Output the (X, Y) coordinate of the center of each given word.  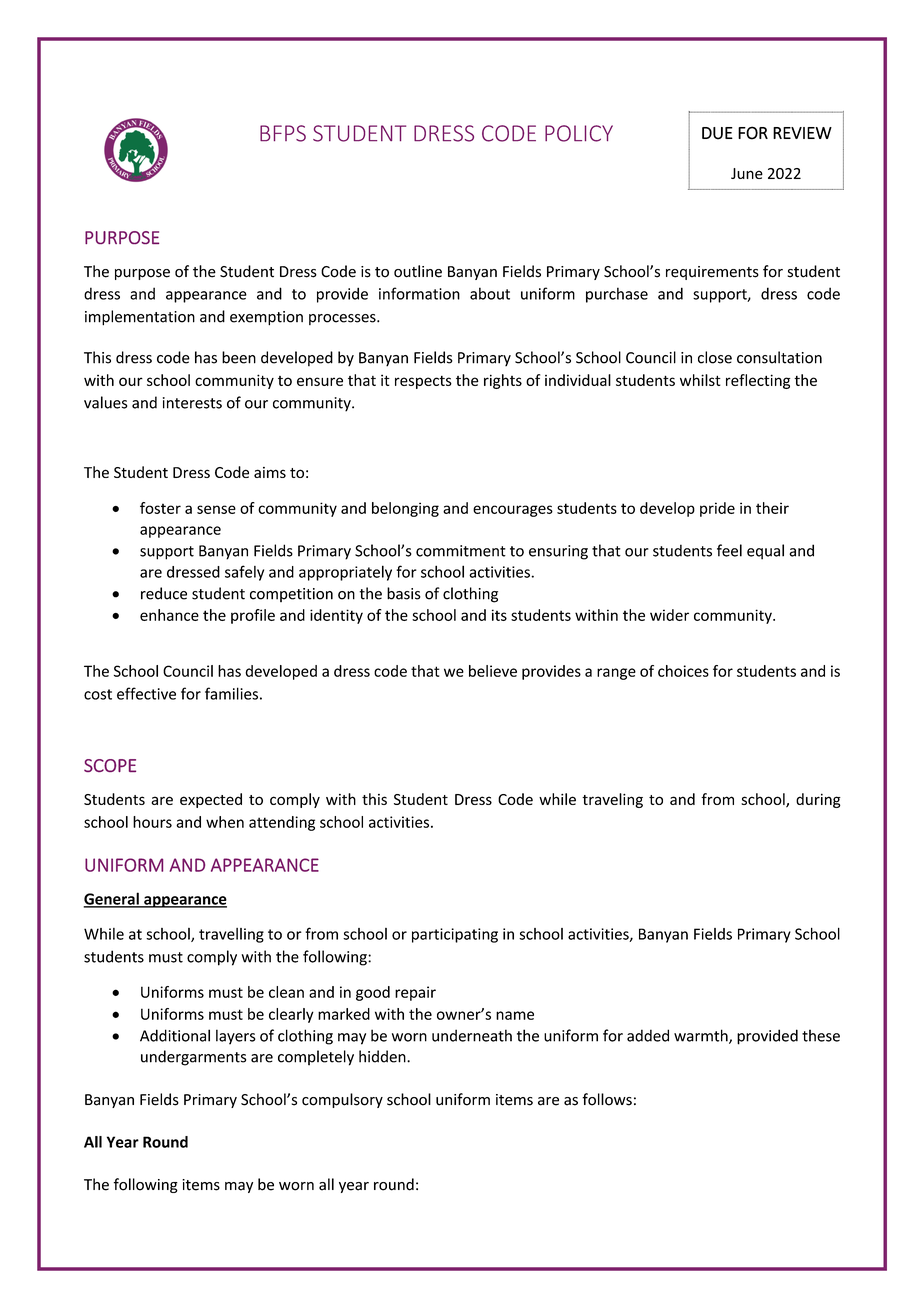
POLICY (579, 133)
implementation (140, 318)
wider (669, 615)
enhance (169, 615)
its (499, 615)
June (747, 173)
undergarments (193, 1058)
